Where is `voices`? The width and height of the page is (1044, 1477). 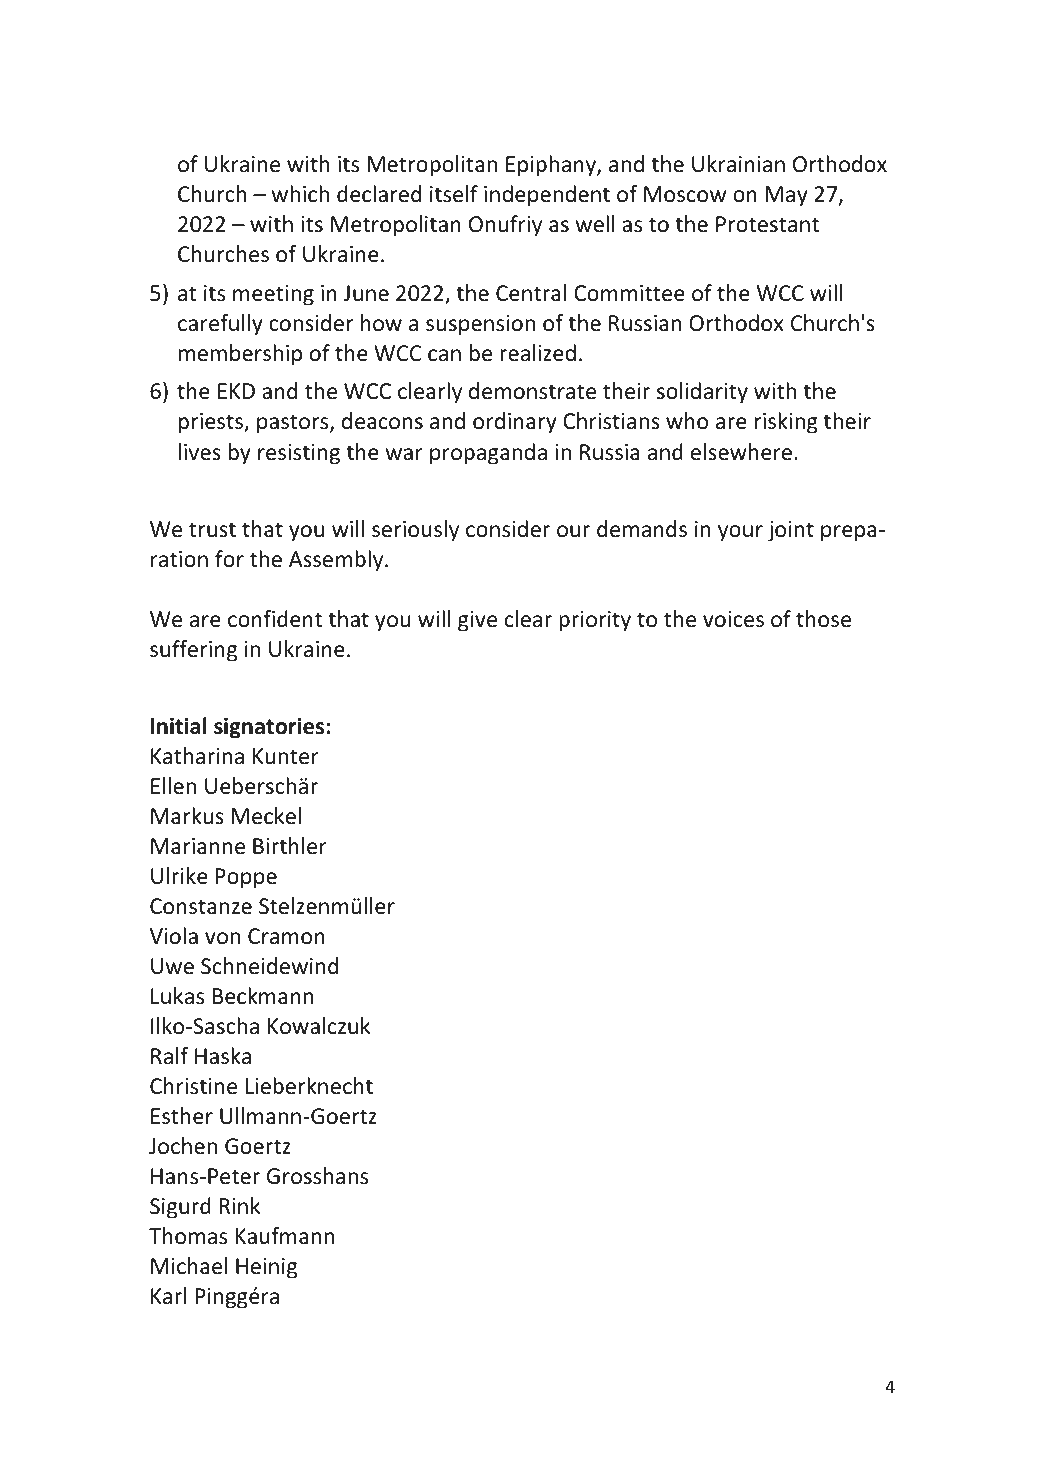 voices is located at coordinates (733, 619).
